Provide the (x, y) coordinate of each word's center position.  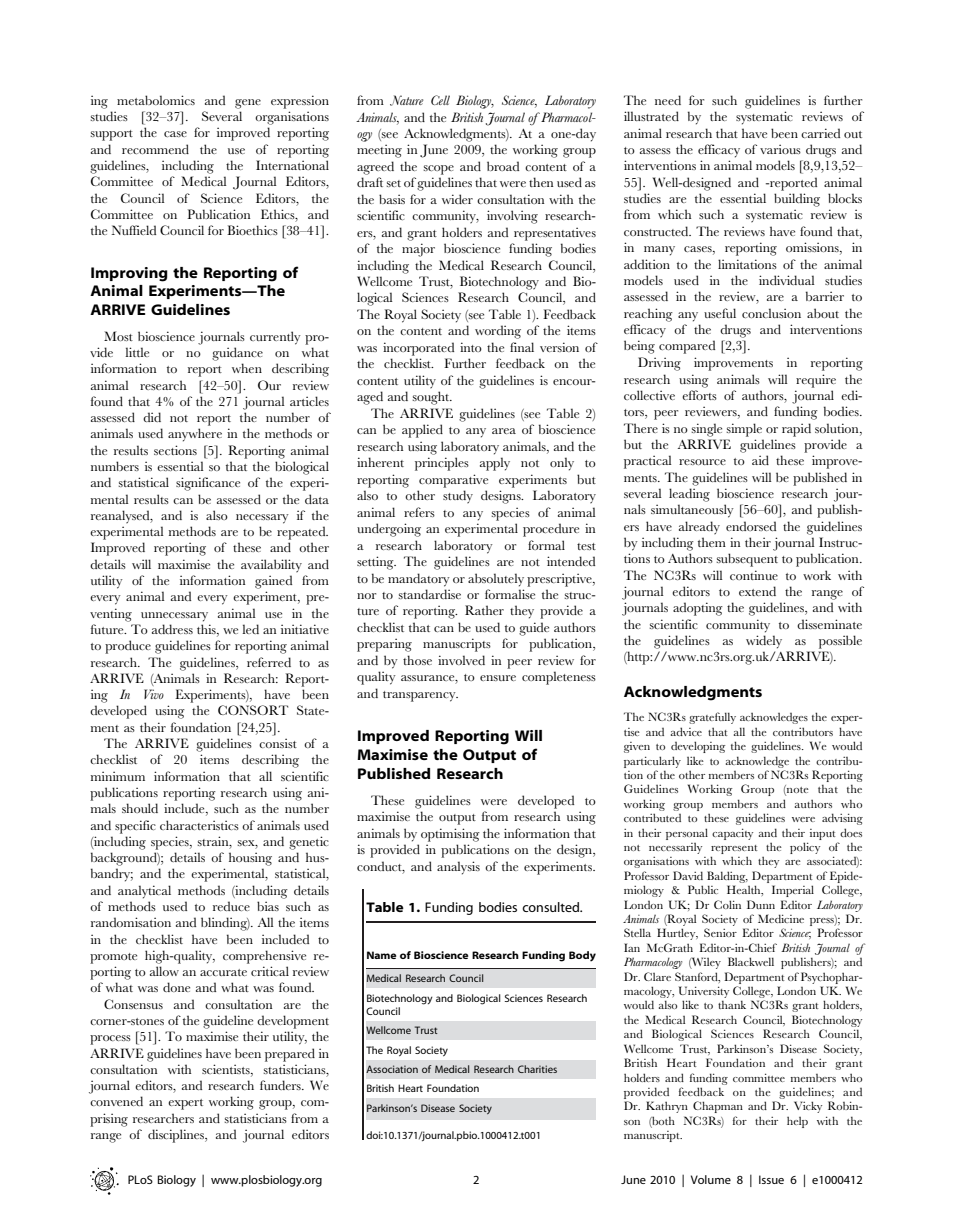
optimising (450, 835)
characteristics (199, 825)
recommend (155, 149)
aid (760, 460)
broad (503, 166)
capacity (732, 834)
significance (208, 484)
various (780, 149)
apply (495, 464)
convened (116, 1101)
